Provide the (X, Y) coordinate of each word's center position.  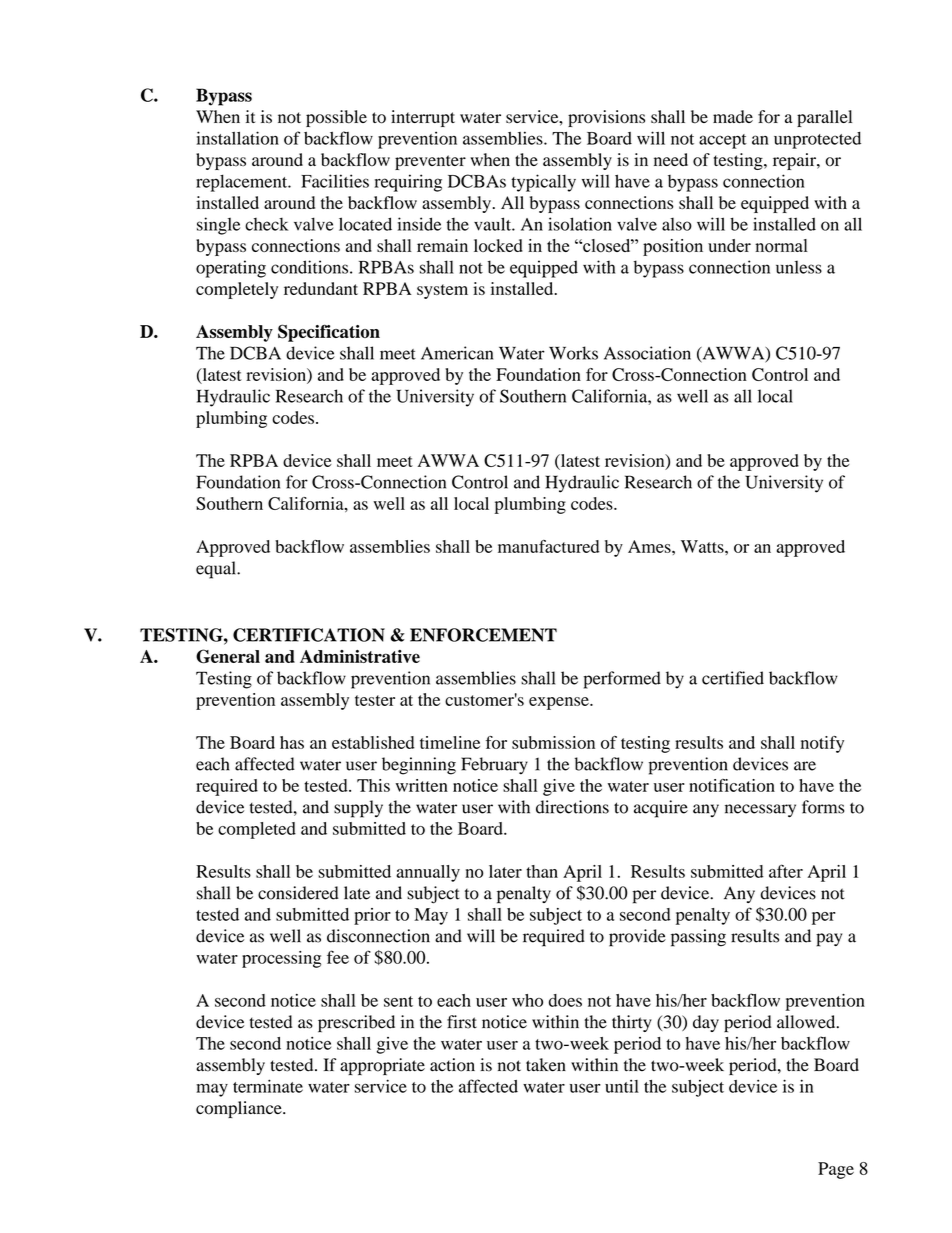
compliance (240, 1109)
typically (543, 183)
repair (795, 161)
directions (572, 807)
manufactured (548, 546)
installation (237, 138)
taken (546, 1065)
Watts (703, 546)
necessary (760, 811)
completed (257, 830)
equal (217, 570)
